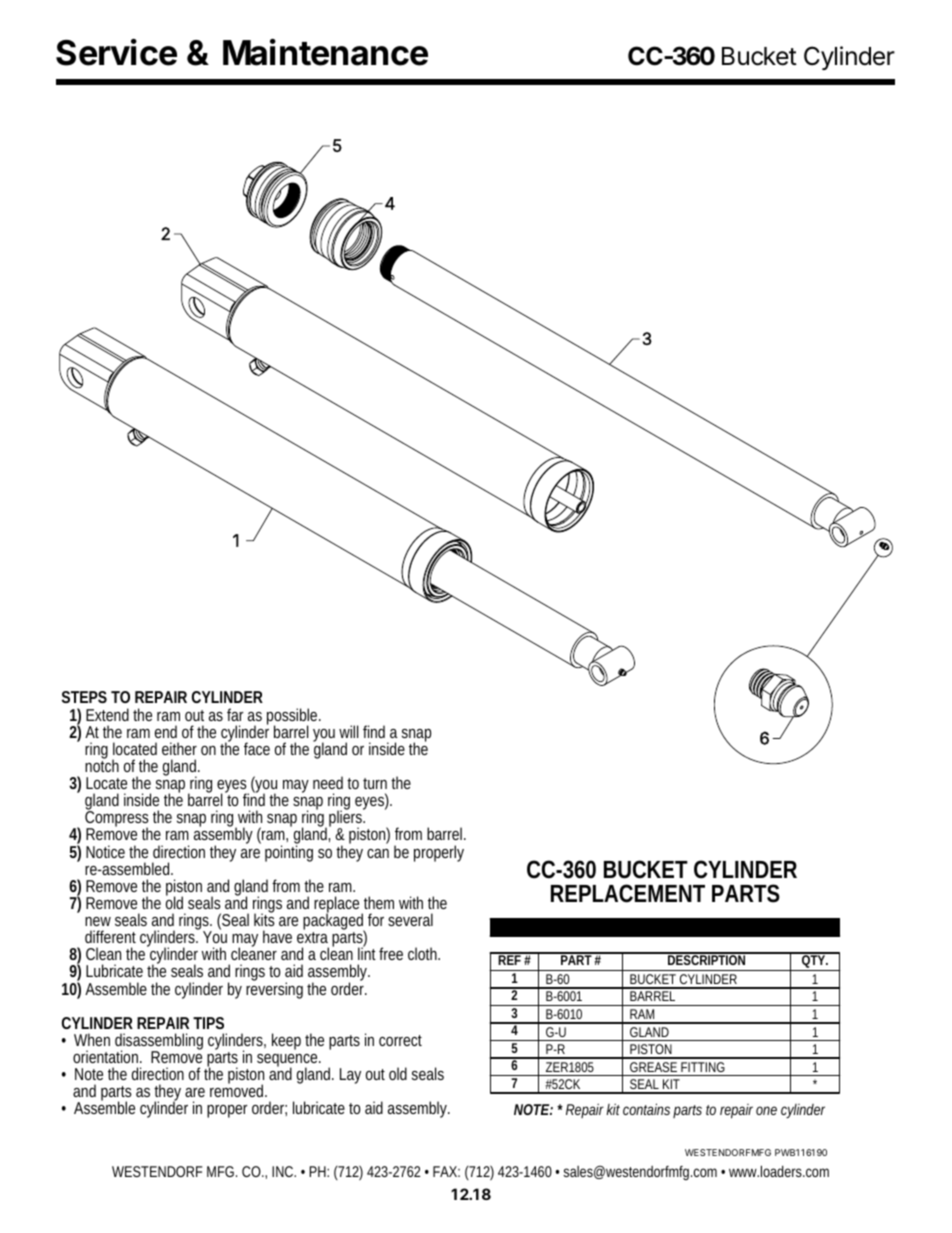 Image resolution: width=952 pixels, height=1233 pixels. What do you see at coordinates (107, 1056) in the page?
I see `orientation` at bounding box center [107, 1056].
